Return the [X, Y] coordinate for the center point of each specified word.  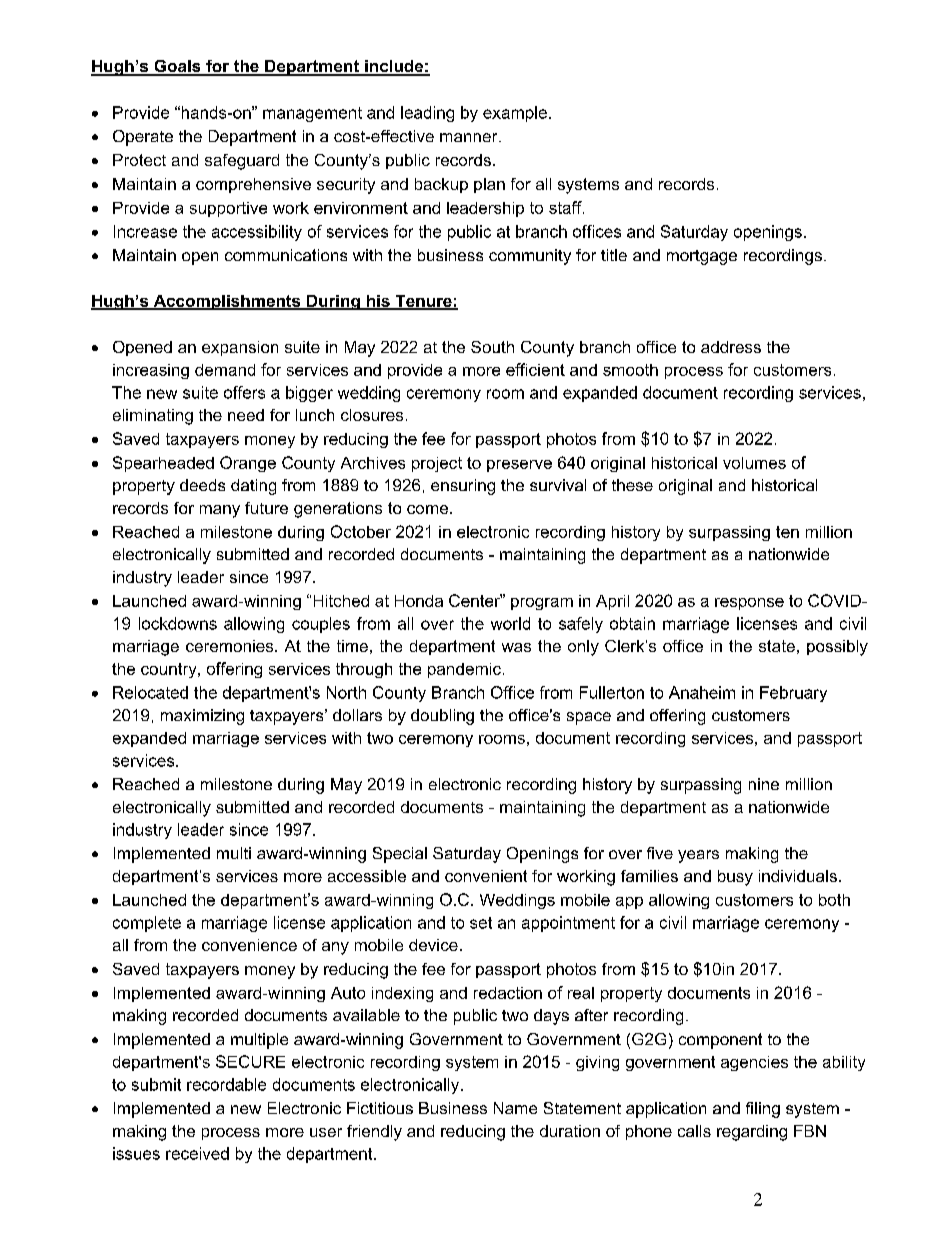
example [515, 114]
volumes [754, 463]
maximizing [202, 717]
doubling [442, 717]
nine [764, 784]
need [246, 415]
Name [515, 1108]
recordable [226, 1084]
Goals [177, 67]
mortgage [702, 257]
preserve [519, 466]
